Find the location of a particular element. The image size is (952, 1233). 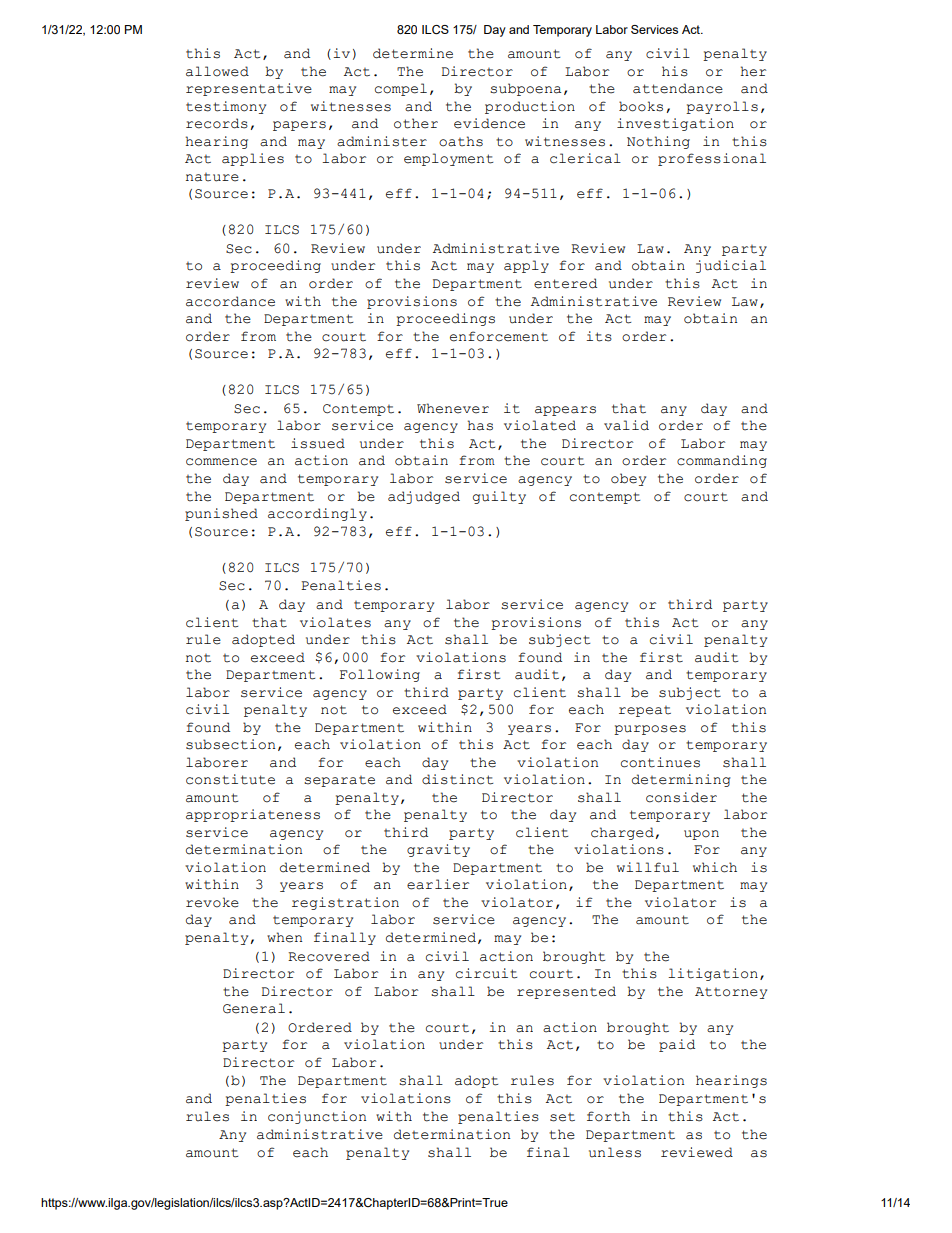

conjunction is located at coordinates (317, 1117).
